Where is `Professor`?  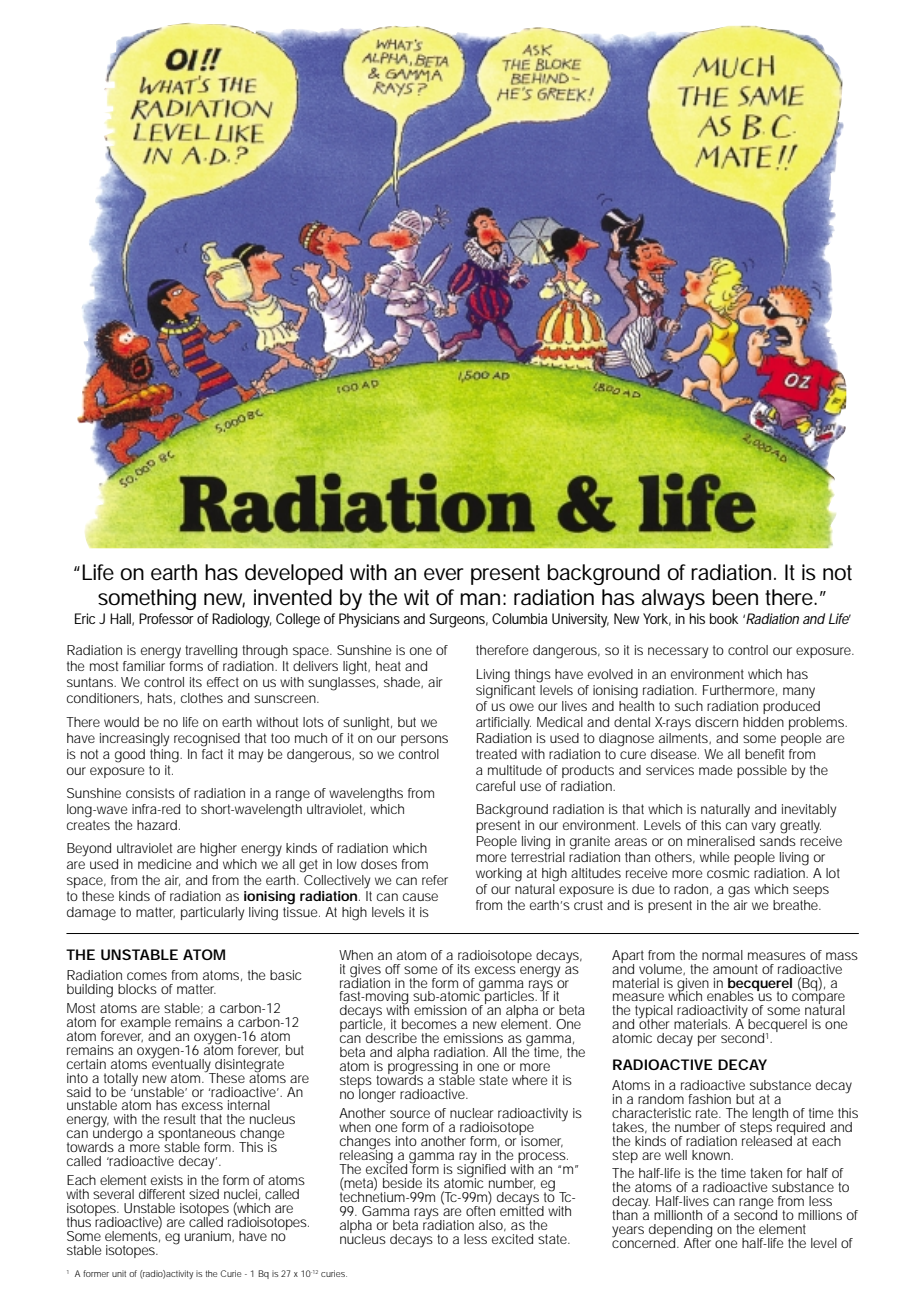
Professor is located at coordinates (166, 618).
